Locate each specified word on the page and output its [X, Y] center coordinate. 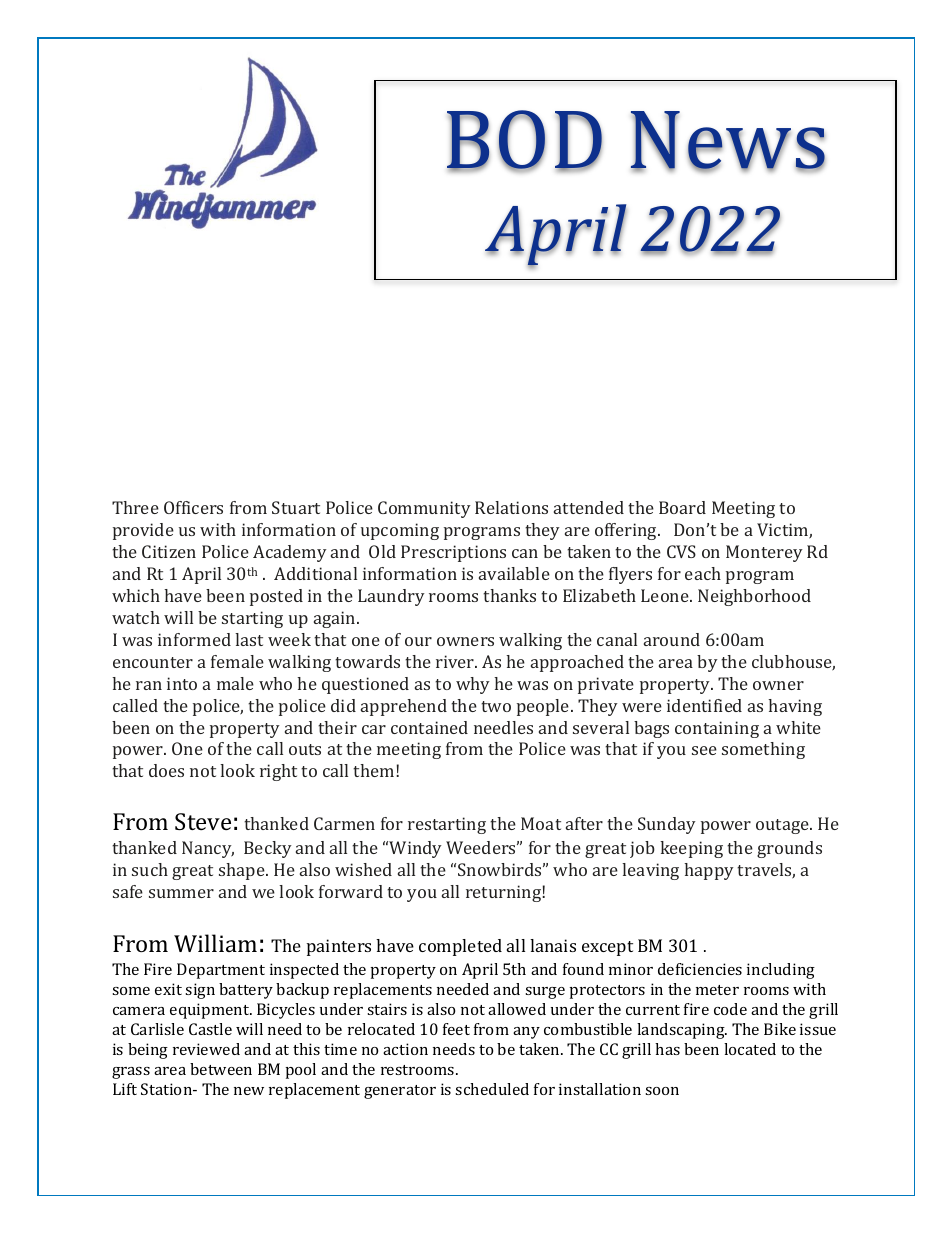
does [166, 770]
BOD [524, 141]
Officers [193, 507]
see [704, 750]
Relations [511, 507]
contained [429, 727]
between [221, 1069]
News [728, 141]
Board [682, 507]
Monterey [764, 553]
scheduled [492, 1089]
